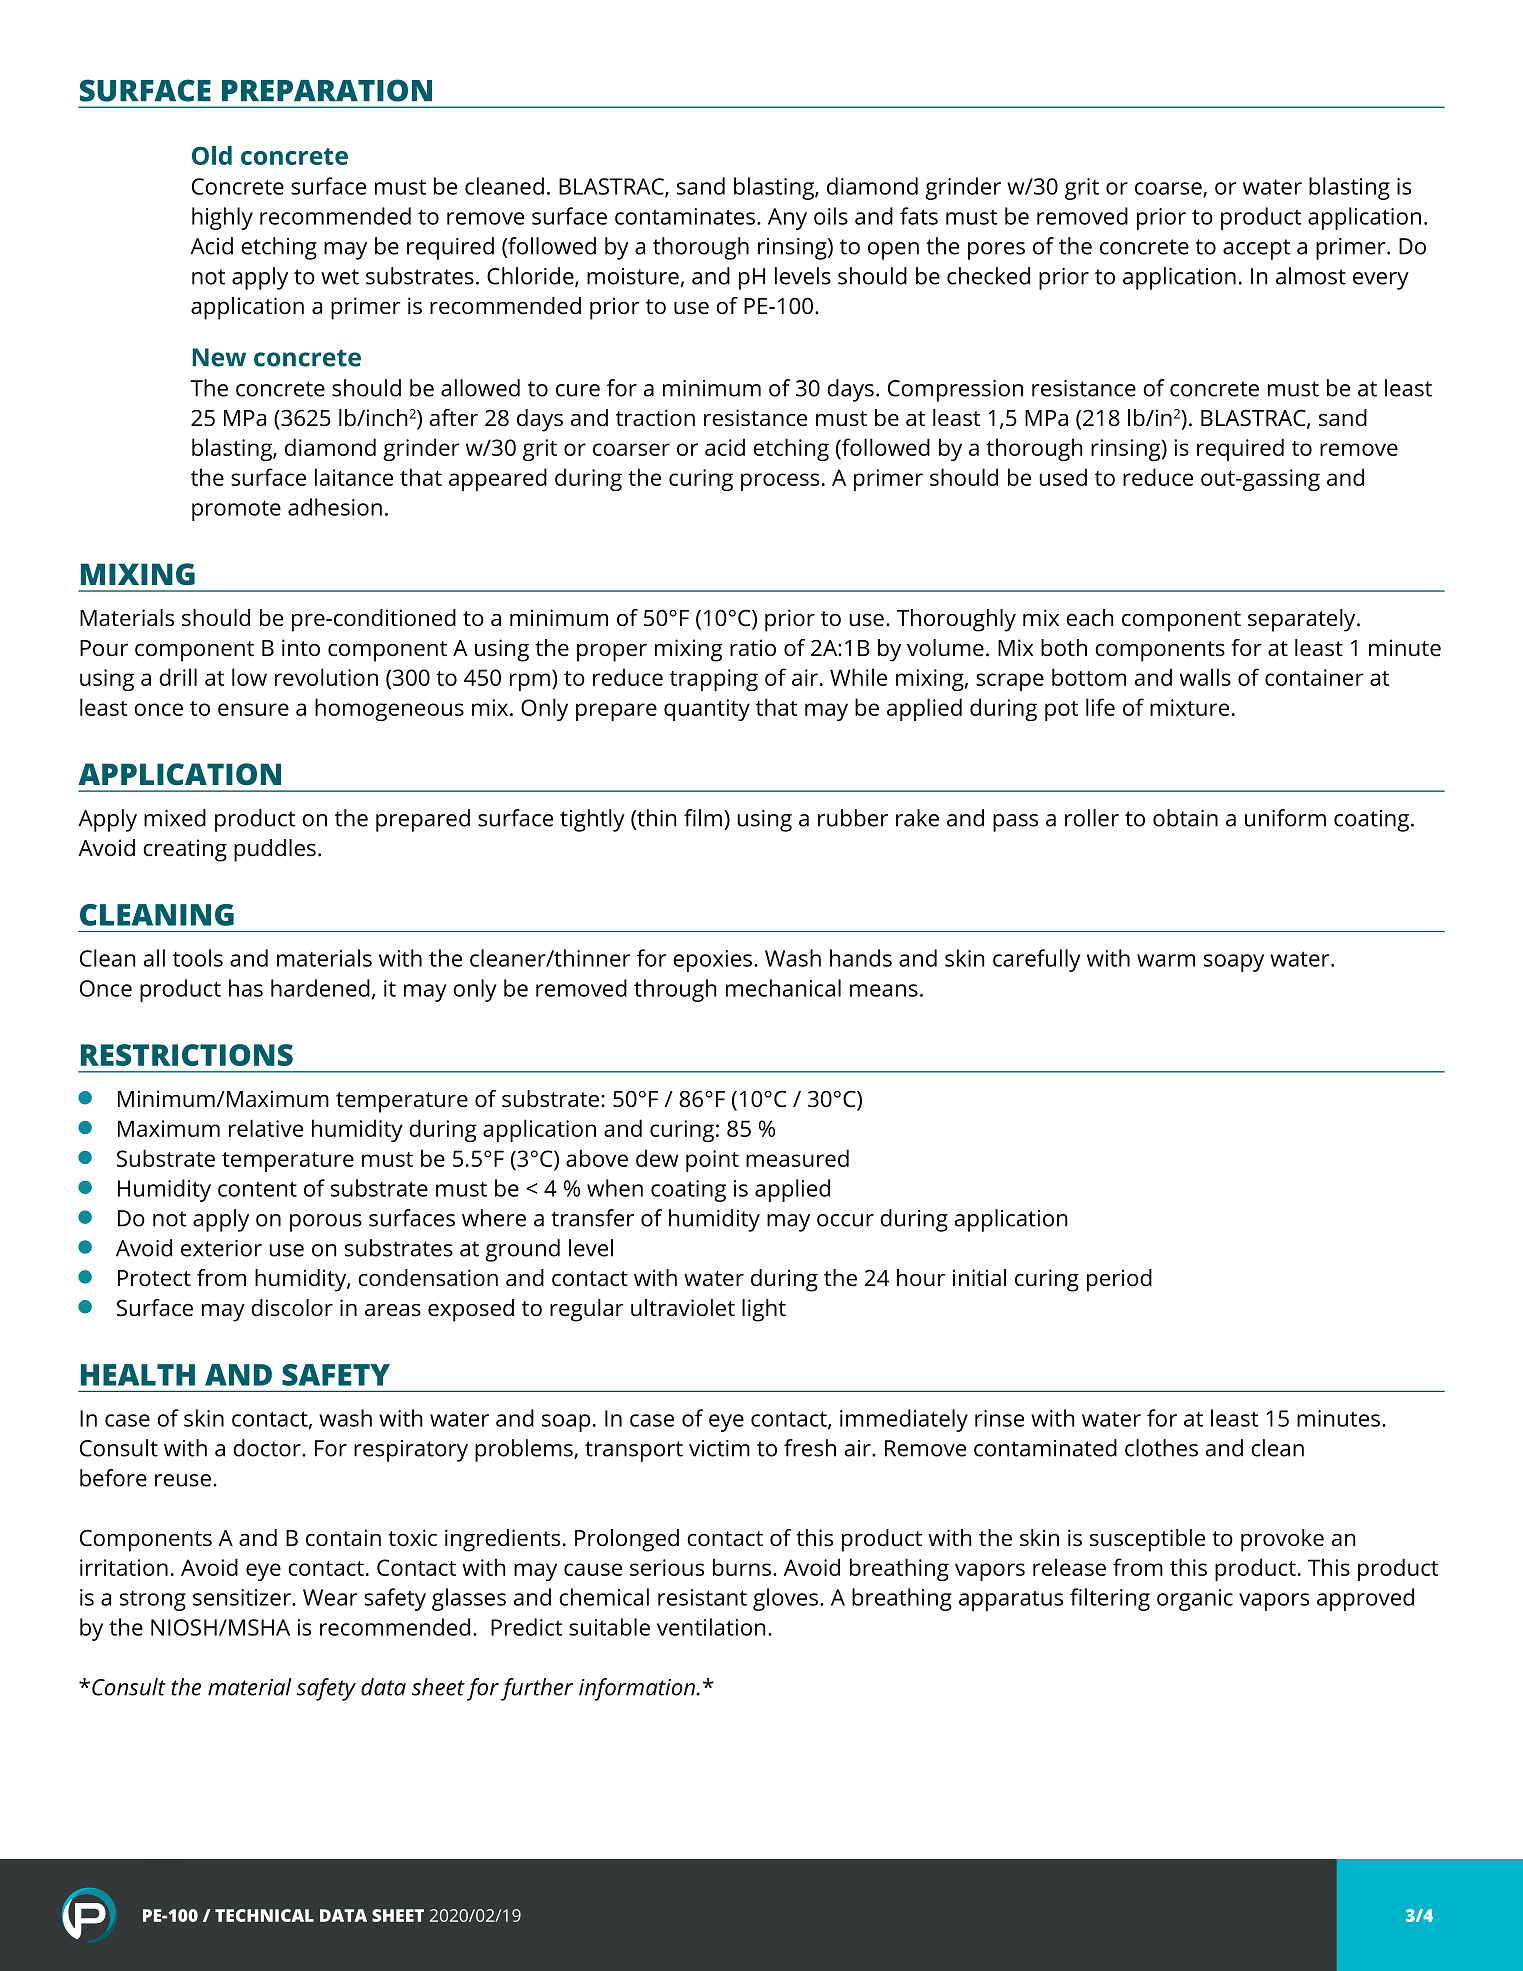 The height and width of the screenshot is (1971, 1523). What do you see at coordinates (1195, 1600) in the screenshot?
I see `organic` at bounding box center [1195, 1600].
